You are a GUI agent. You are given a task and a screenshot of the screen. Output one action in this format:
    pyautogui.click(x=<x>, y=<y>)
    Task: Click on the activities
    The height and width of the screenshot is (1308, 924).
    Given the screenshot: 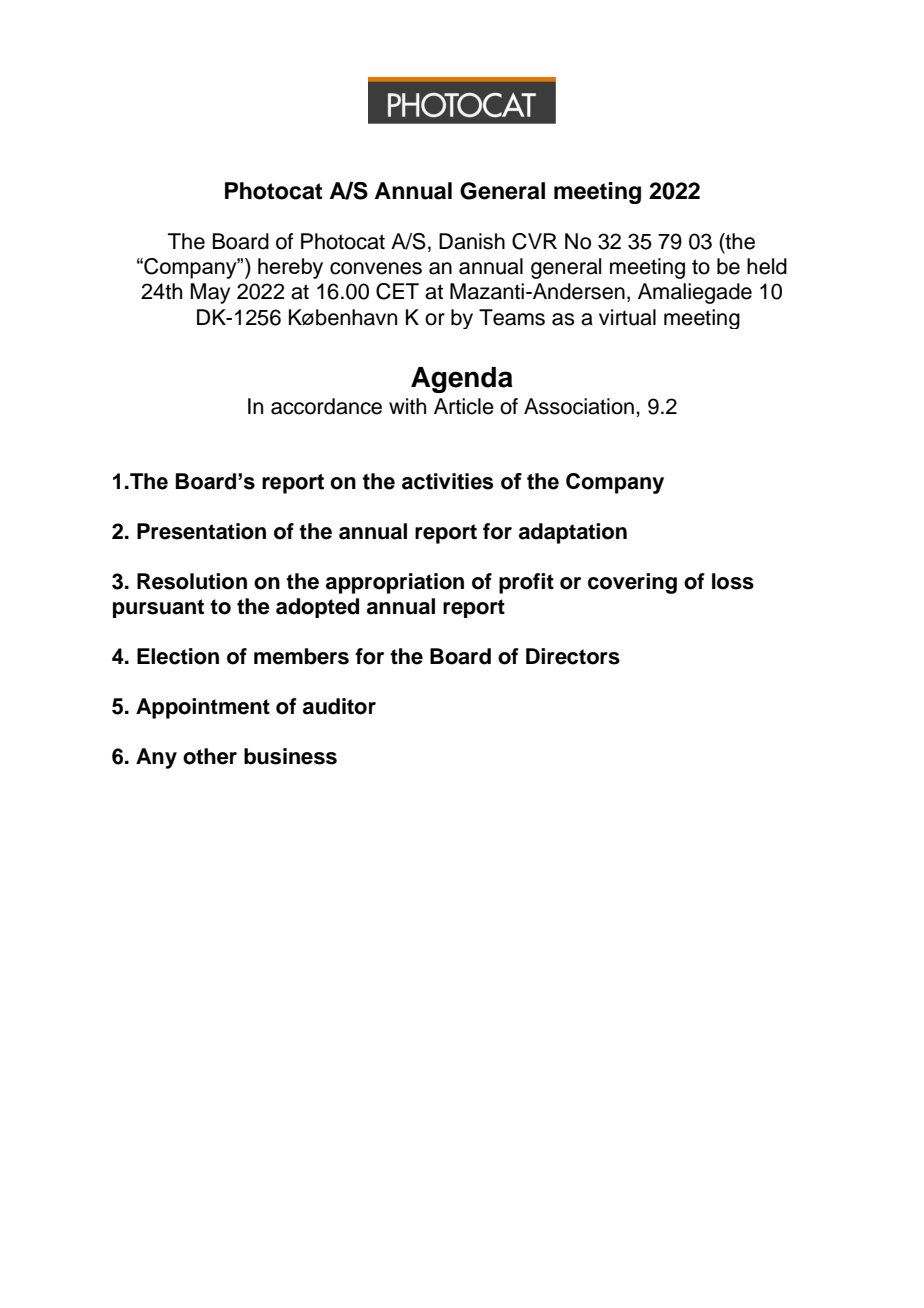 What is the action you would take?
    pyautogui.click(x=447, y=481)
